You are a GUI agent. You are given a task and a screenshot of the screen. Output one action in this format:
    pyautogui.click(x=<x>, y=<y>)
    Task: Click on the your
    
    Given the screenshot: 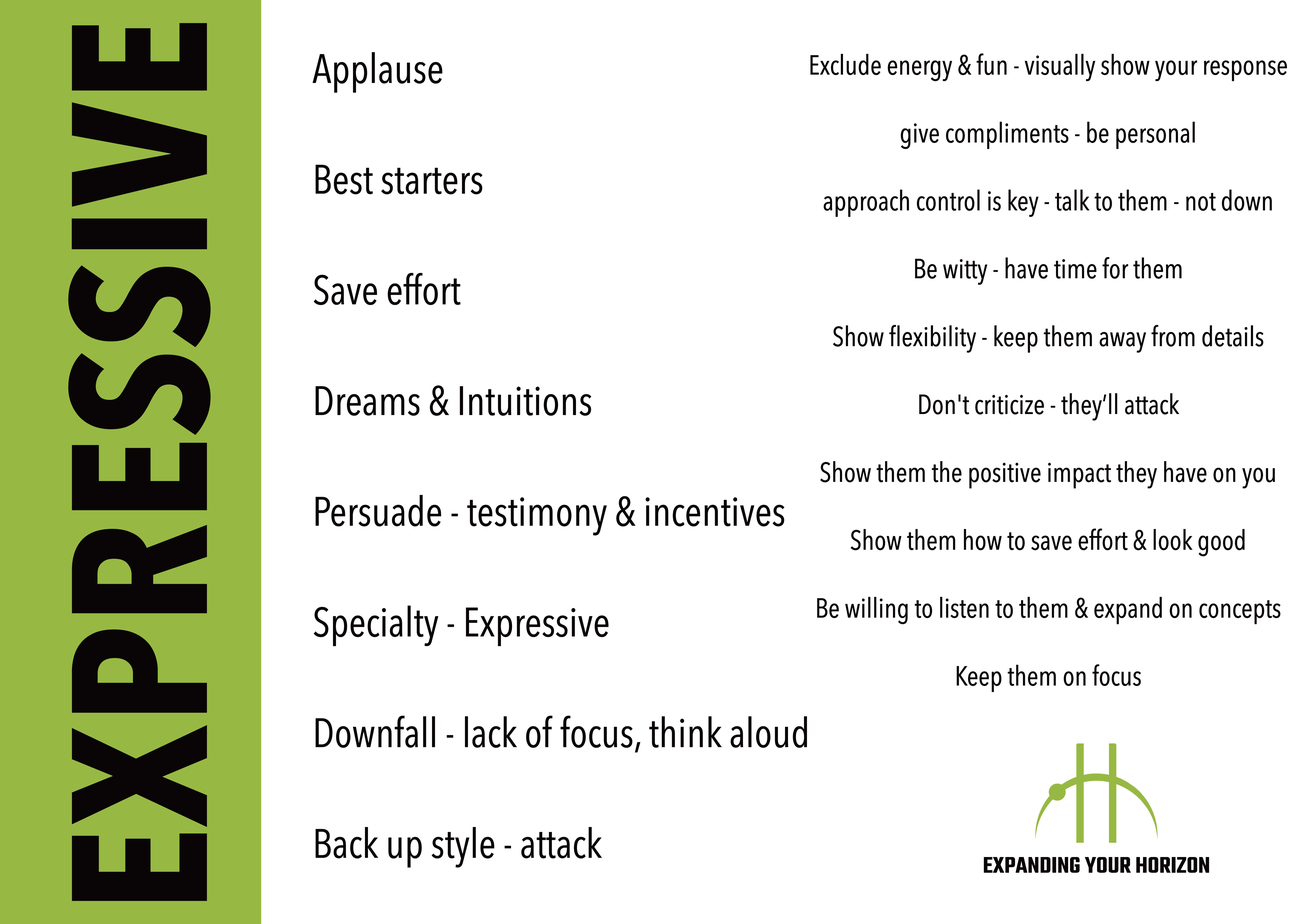 What is the action you would take?
    pyautogui.click(x=1176, y=70)
